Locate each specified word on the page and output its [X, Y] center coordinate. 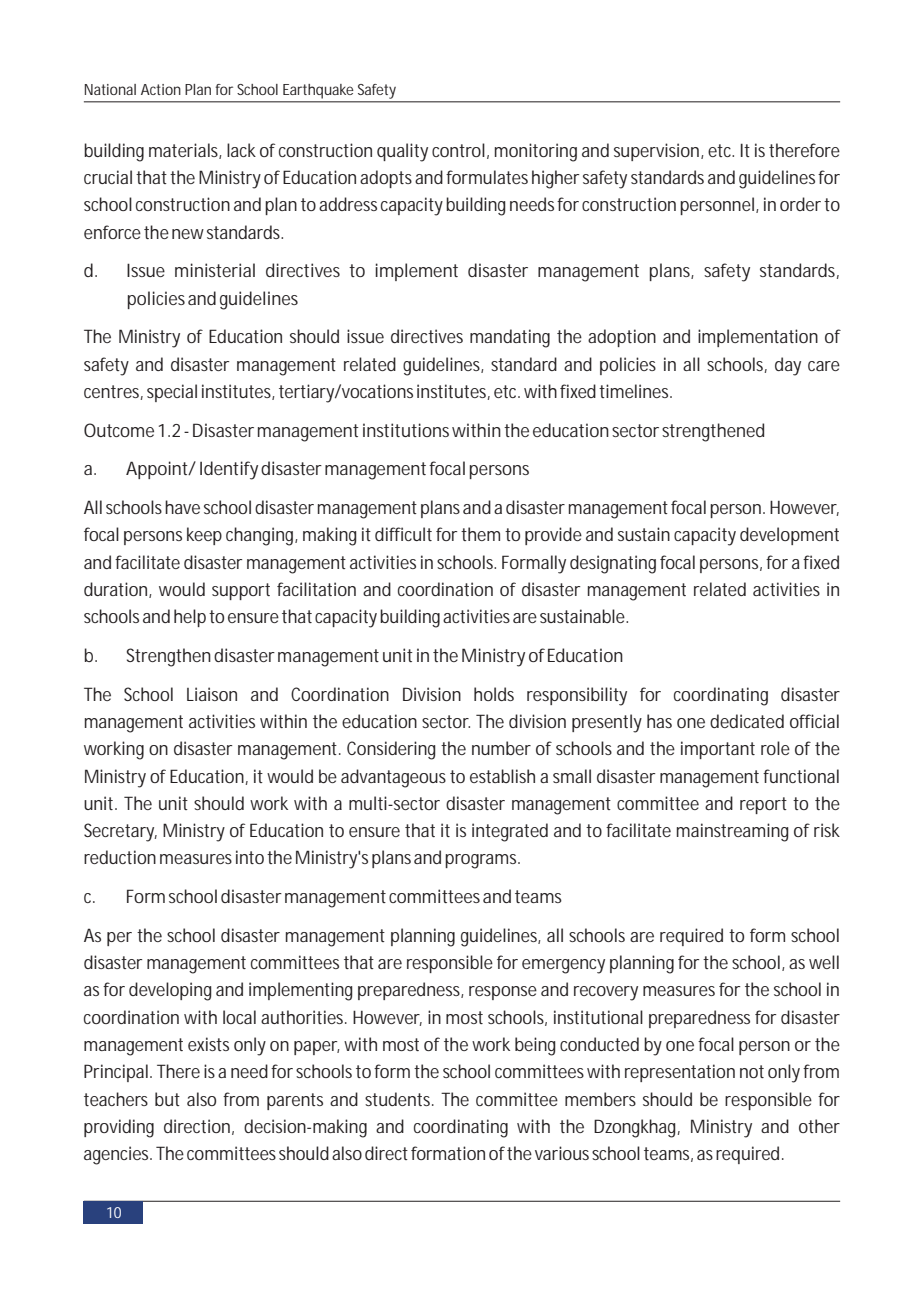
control [458, 150]
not [752, 1071]
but [167, 1099]
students [399, 1099]
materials [185, 151]
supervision [658, 152]
